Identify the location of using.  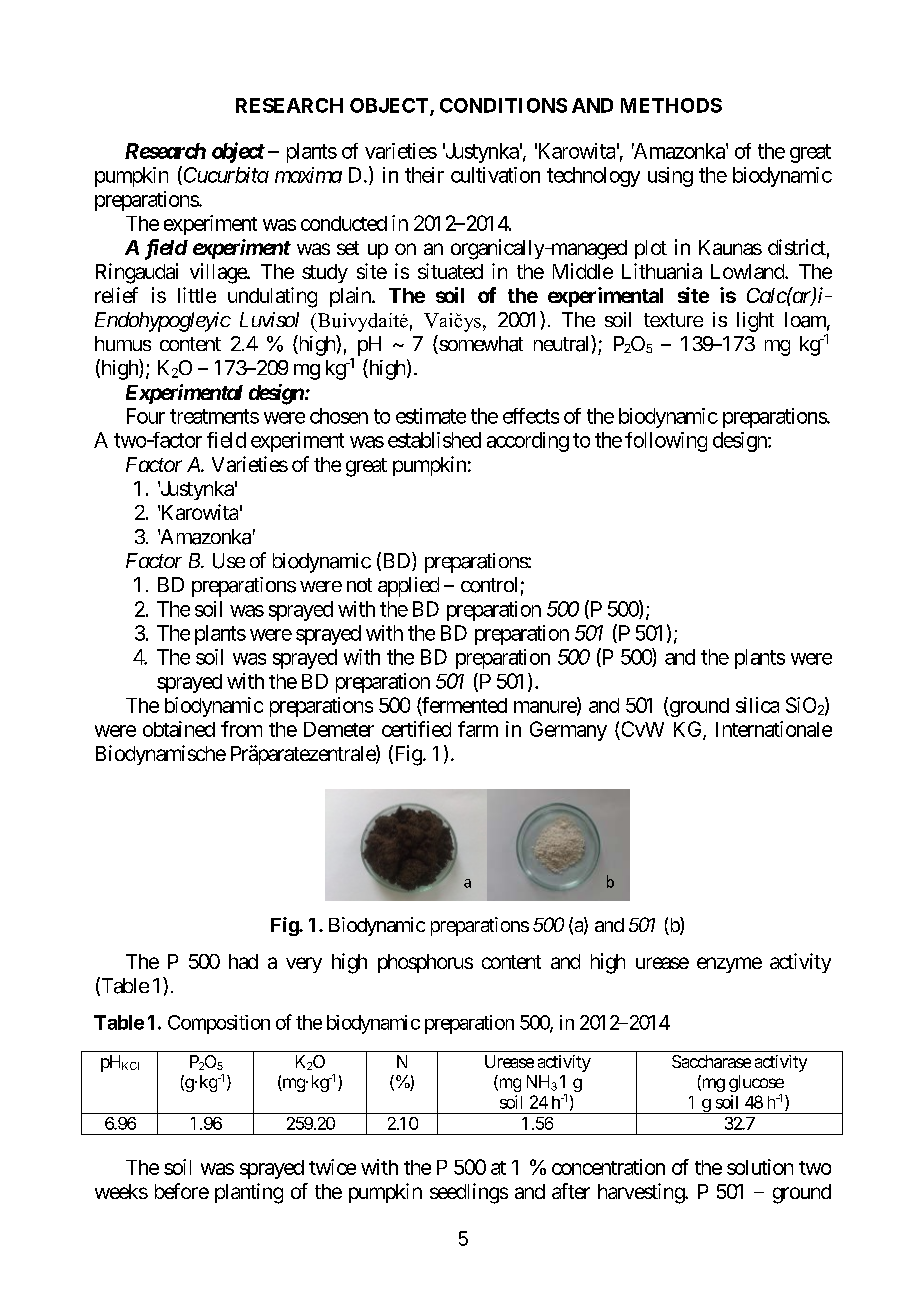
(670, 177).
